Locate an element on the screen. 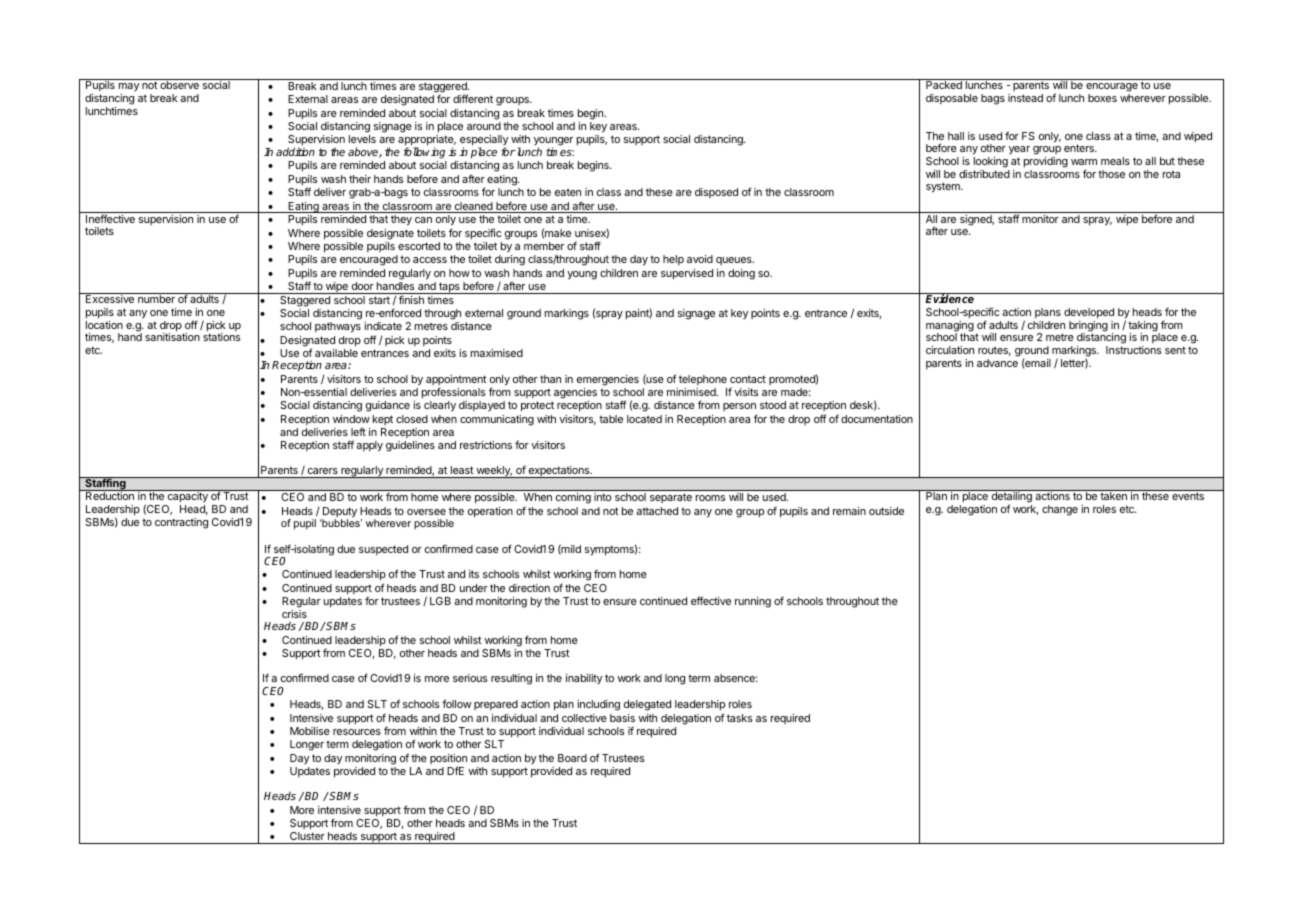  change is located at coordinates (1060, 510).
